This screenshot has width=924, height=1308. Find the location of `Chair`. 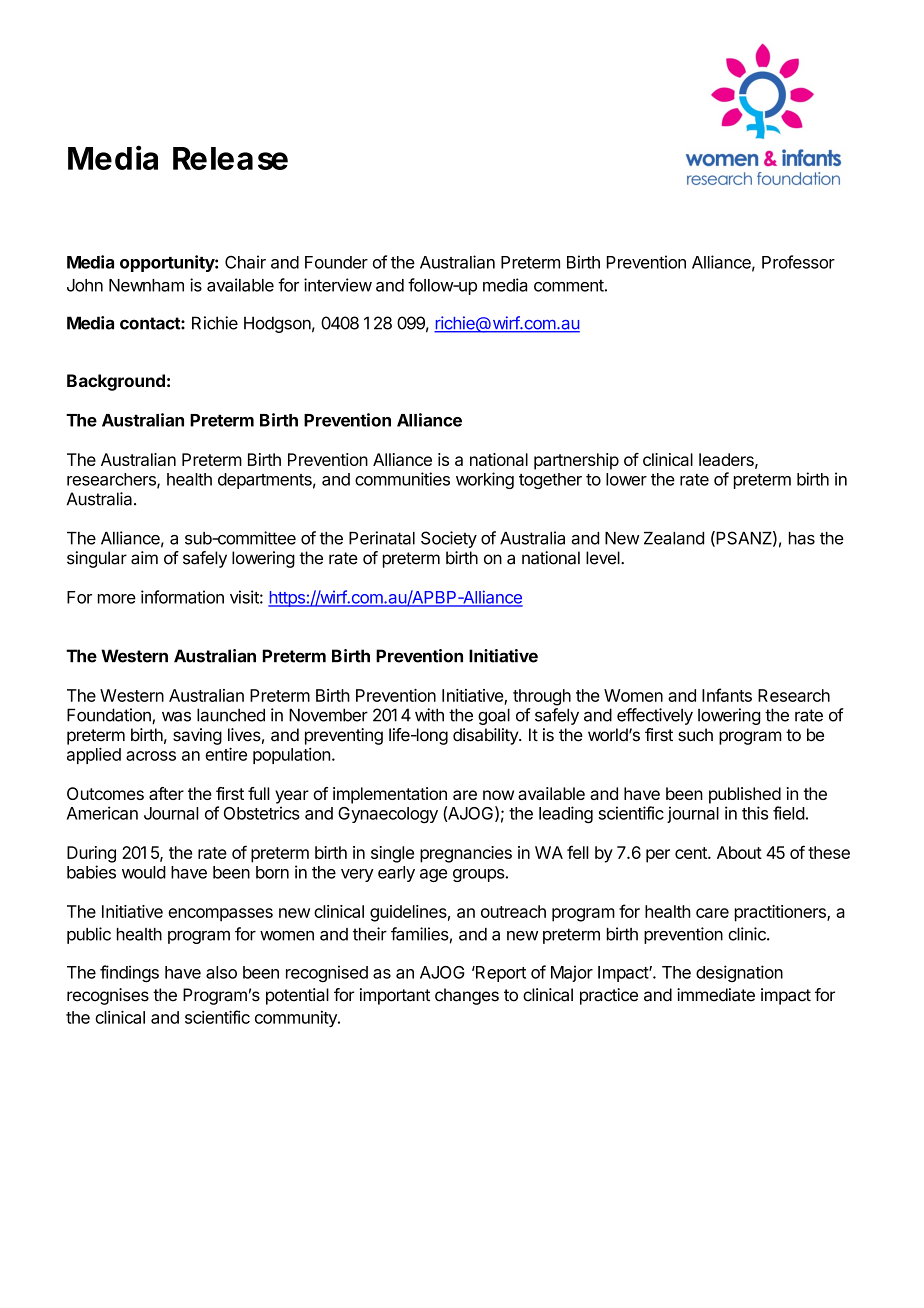

Chair is located at coordinates (245, 262).
